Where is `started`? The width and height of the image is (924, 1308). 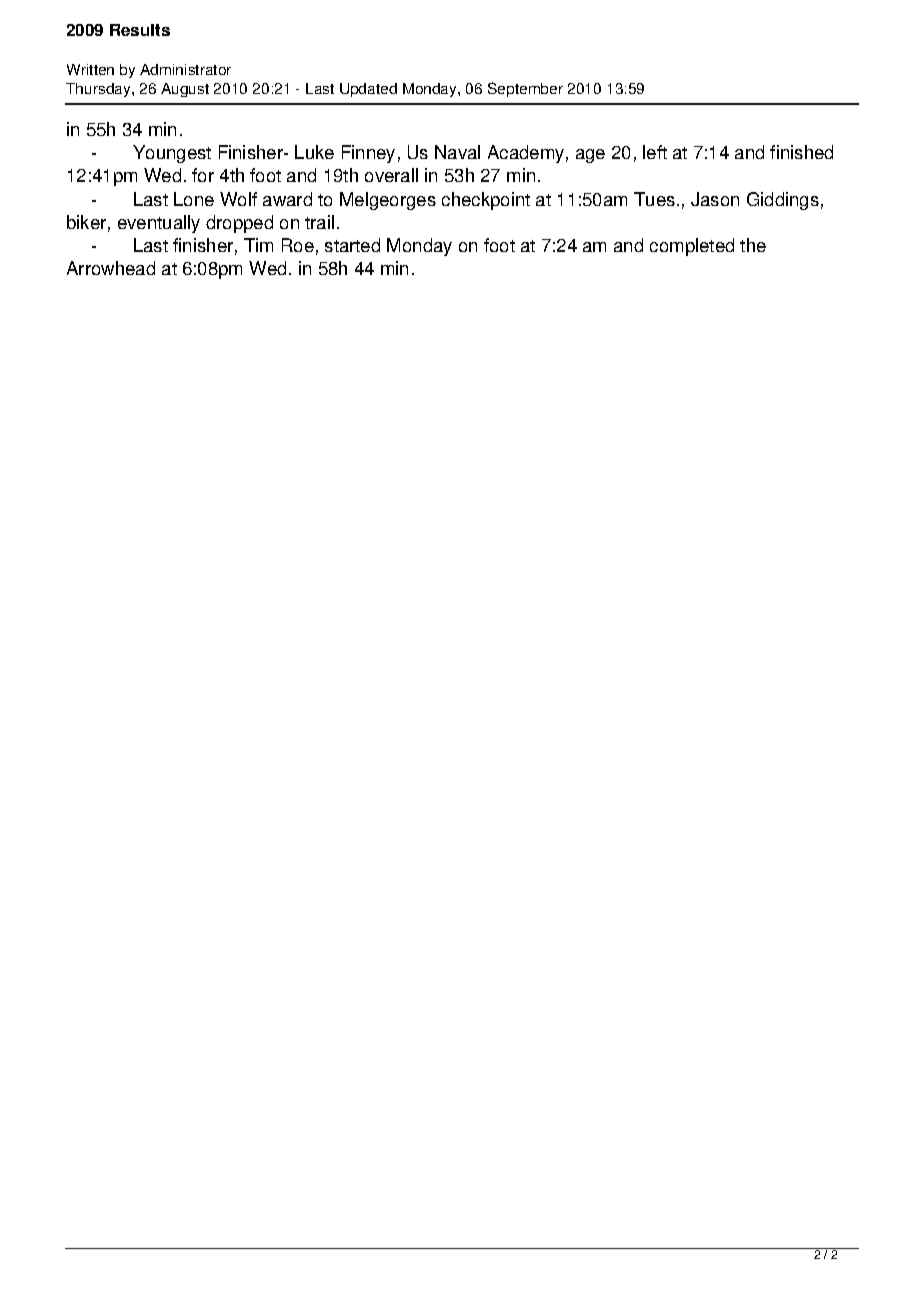
started is located at coordinates (352, 245).
